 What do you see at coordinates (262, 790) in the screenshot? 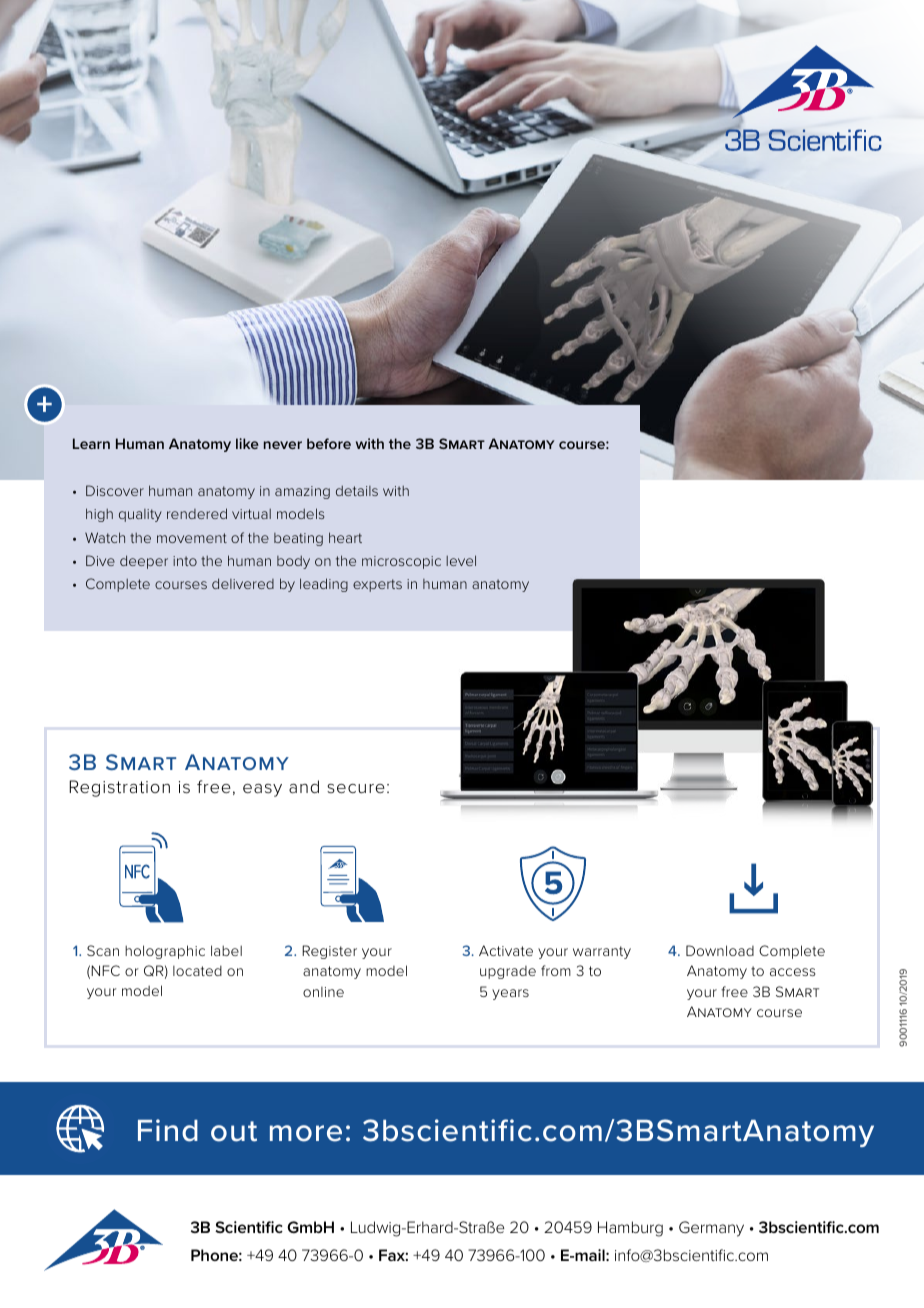
I see `easy` at bounding box center [262, 790].
